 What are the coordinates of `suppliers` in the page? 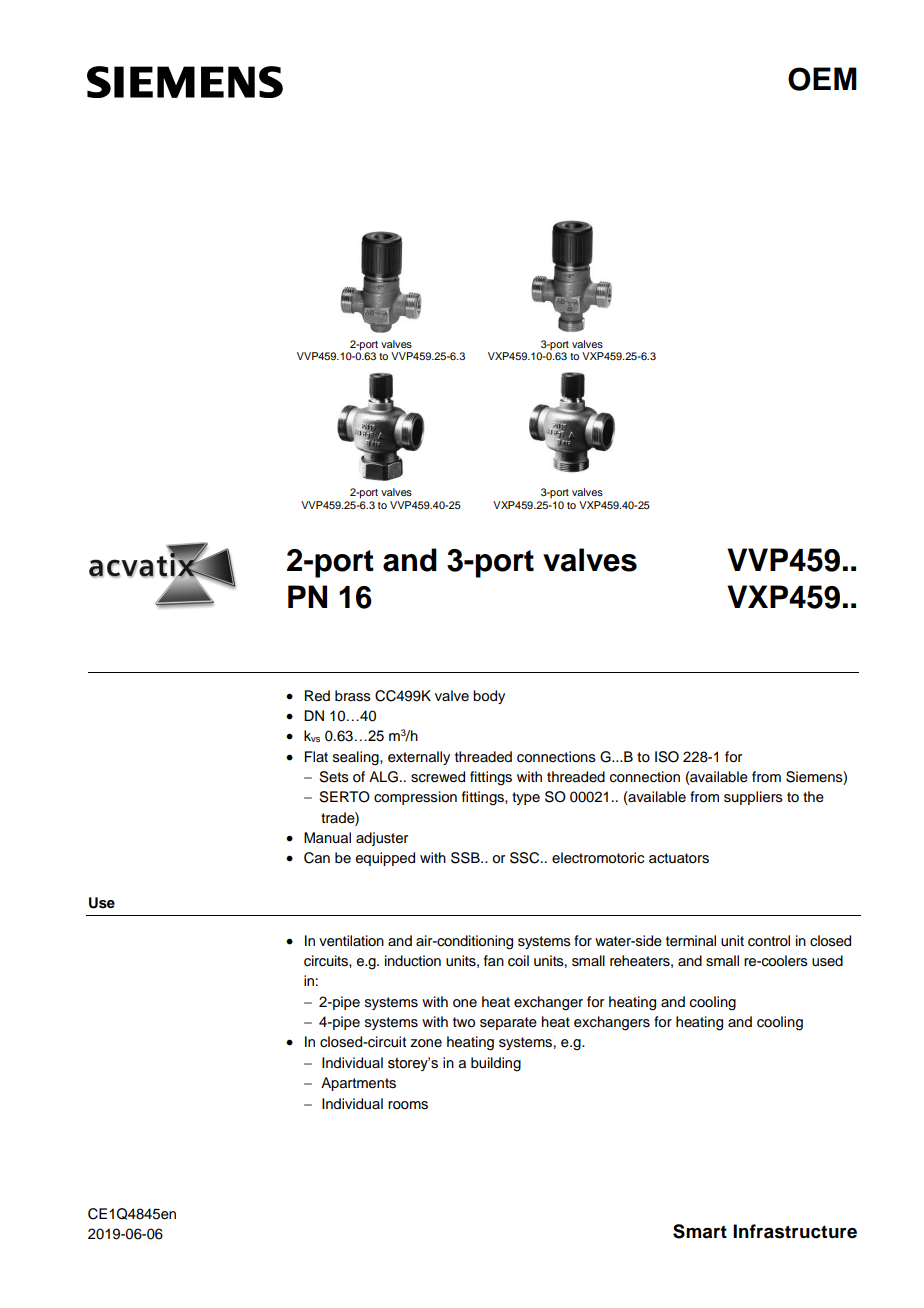 It's located at (753, 798).
